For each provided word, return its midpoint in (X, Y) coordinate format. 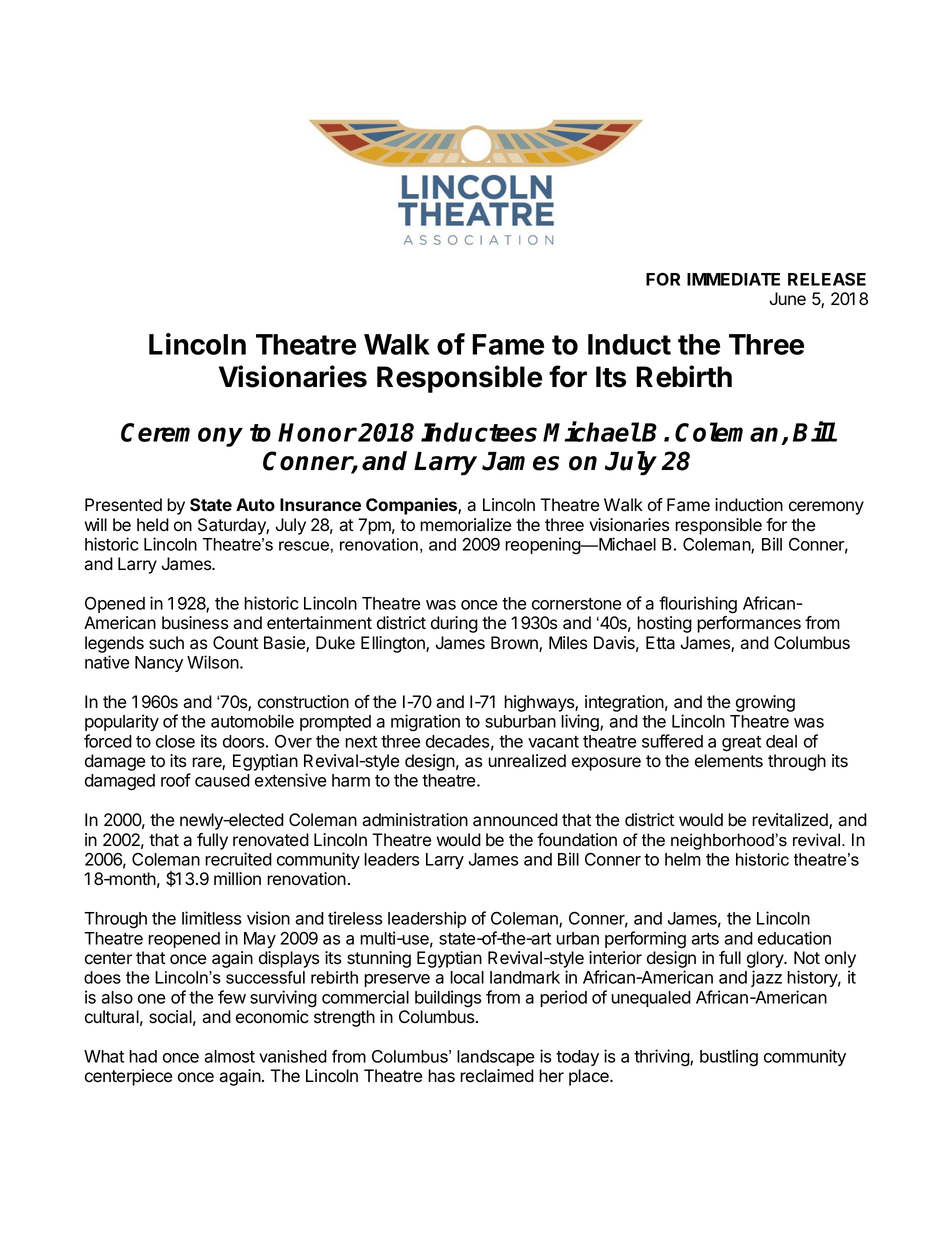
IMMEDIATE (733, 279)
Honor (317, 432)
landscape (496, 1058)
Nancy (159, 664)
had (143, 1056)
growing (765, 703)
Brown (515, 644)
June (788, 299)
